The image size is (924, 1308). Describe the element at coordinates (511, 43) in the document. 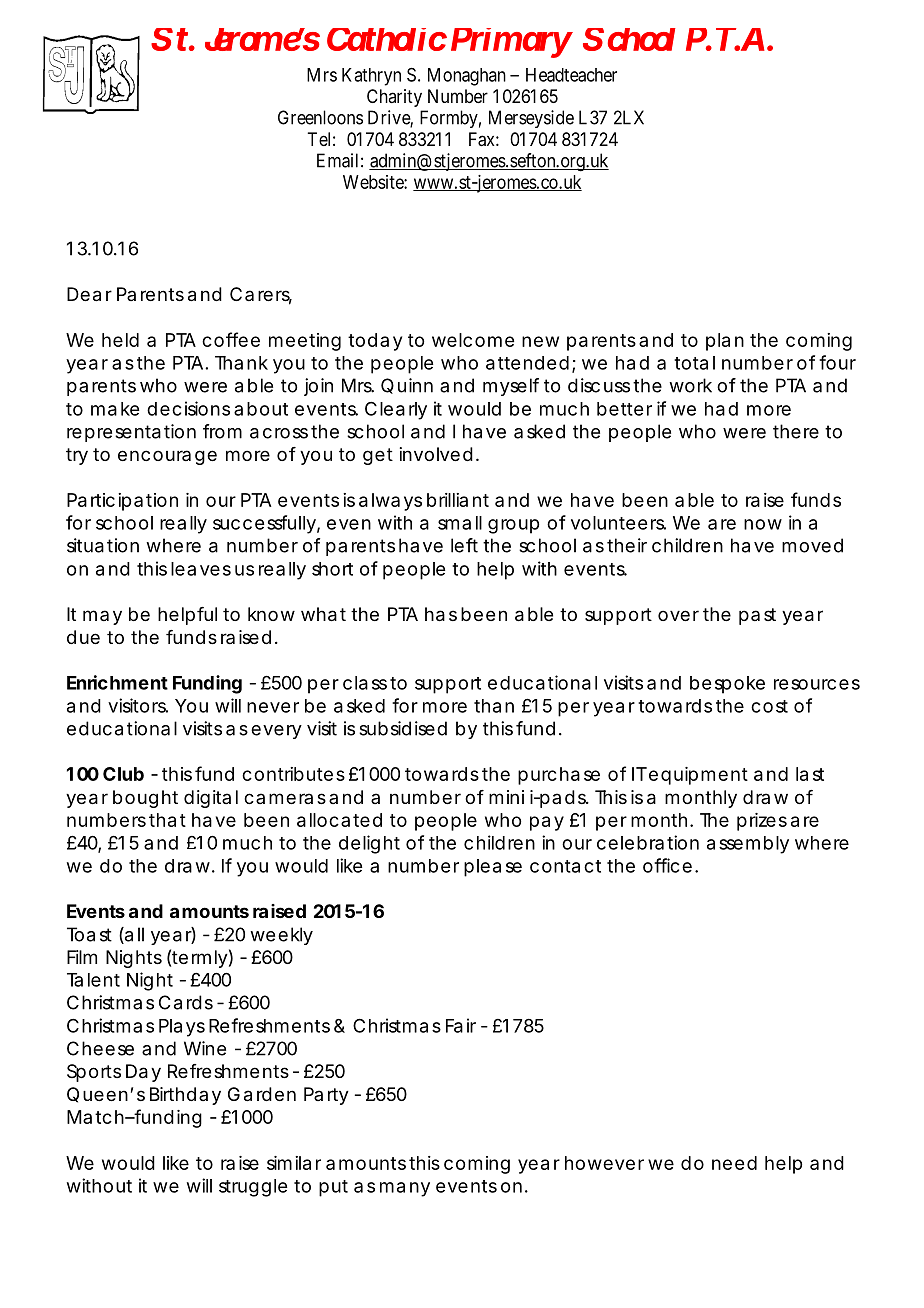

I see `Primary` at that location.
